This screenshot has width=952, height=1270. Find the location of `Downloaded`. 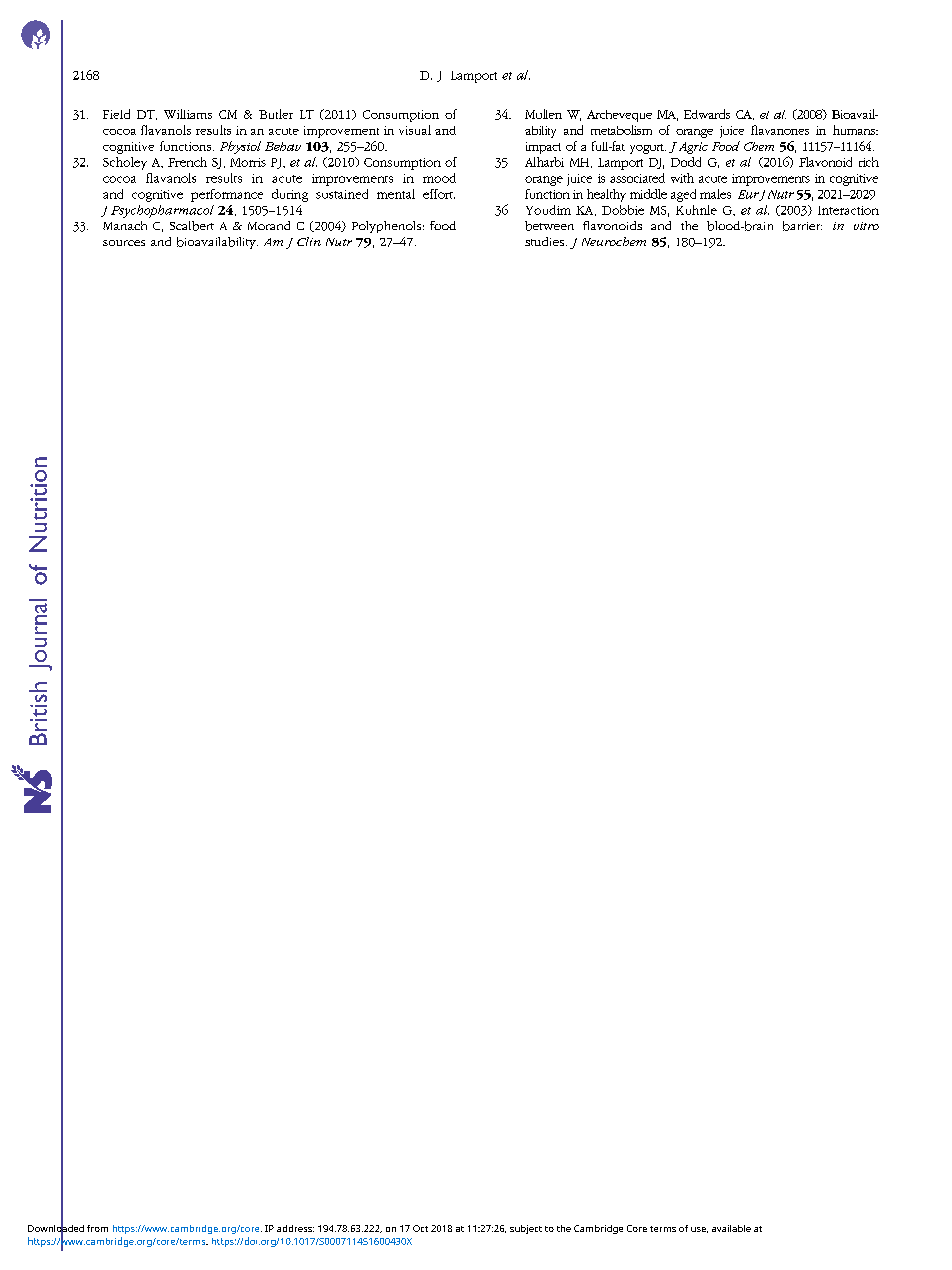

Downloaded is located at coordinates (56, 1228).
